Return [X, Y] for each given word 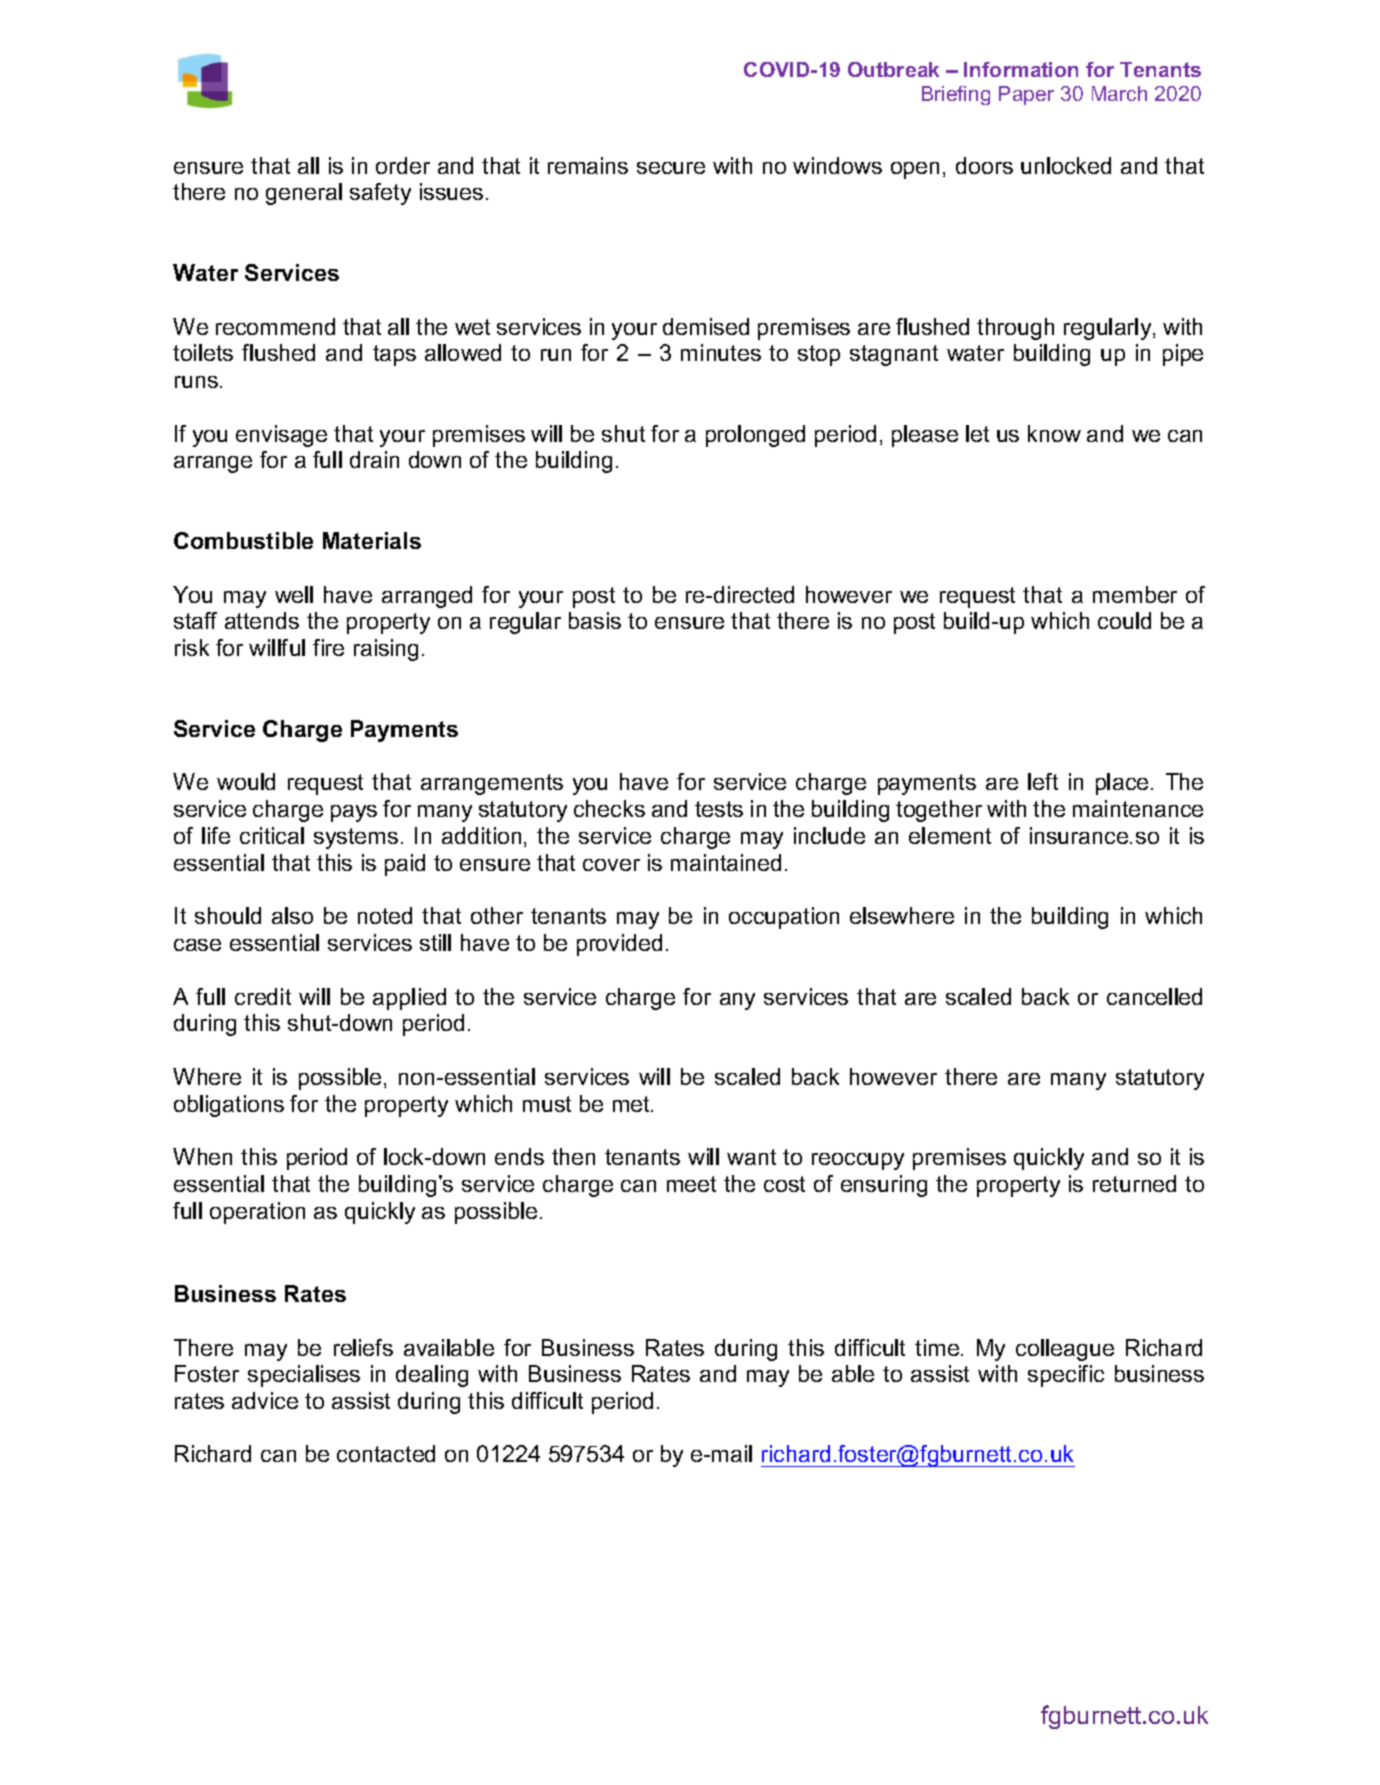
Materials [372, 540]
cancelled [1154, 996]
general [304, 194]
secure [671, 168]
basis [595, 620]
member [1135, 594]
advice [265, 1400]
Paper [1026, 95]
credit [263, 996]
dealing [432, 1376]
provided [619, 945]
